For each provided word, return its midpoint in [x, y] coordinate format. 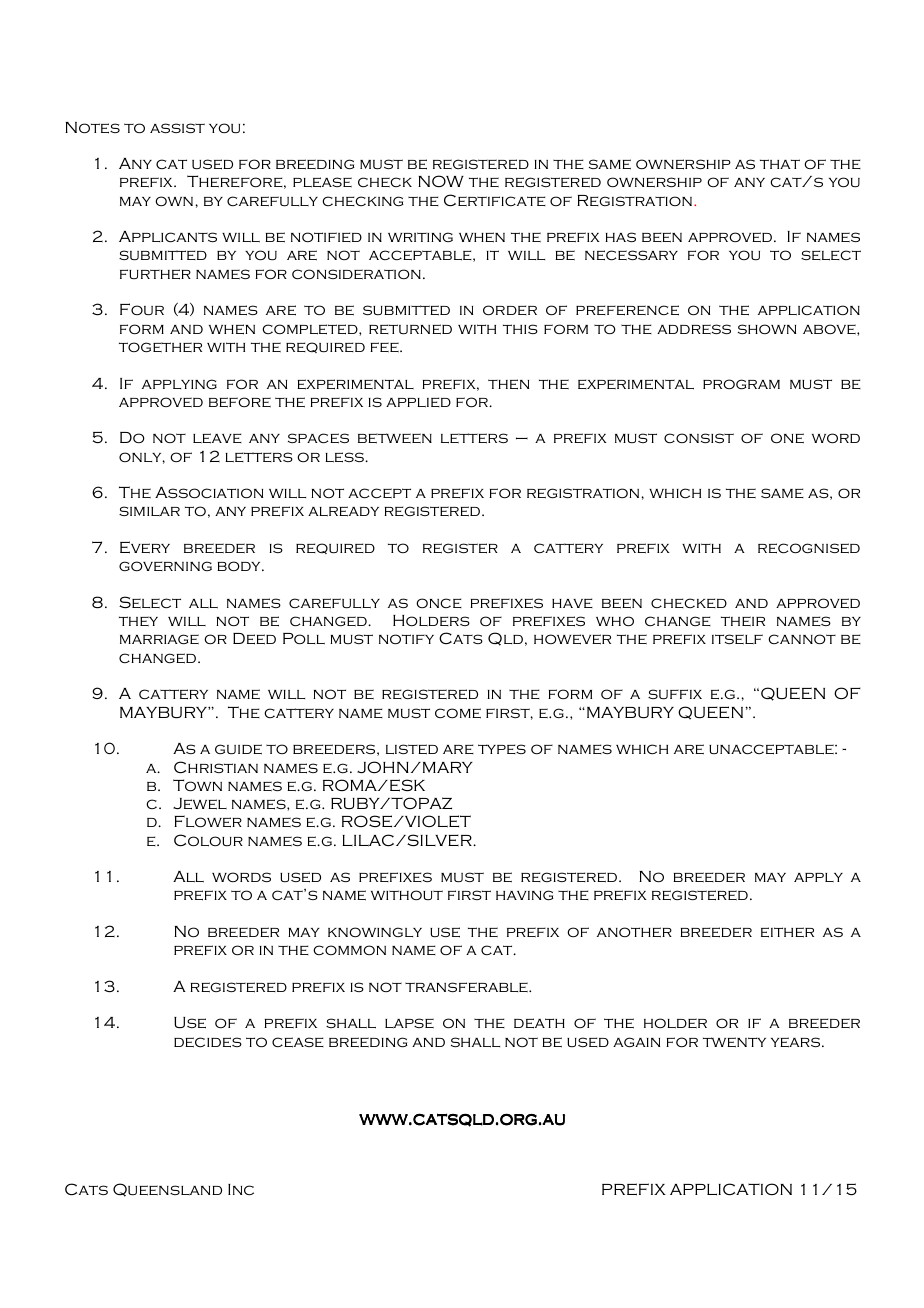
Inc [241, 1189]
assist [177, 128]
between [395, 438]
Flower [208, 821]
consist [699, 438]
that [780, 164]
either [787, 932]
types [502, 749]
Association [209, 492]
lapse [409, 1023]
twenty [734, 1042]
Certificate [495, 200]
